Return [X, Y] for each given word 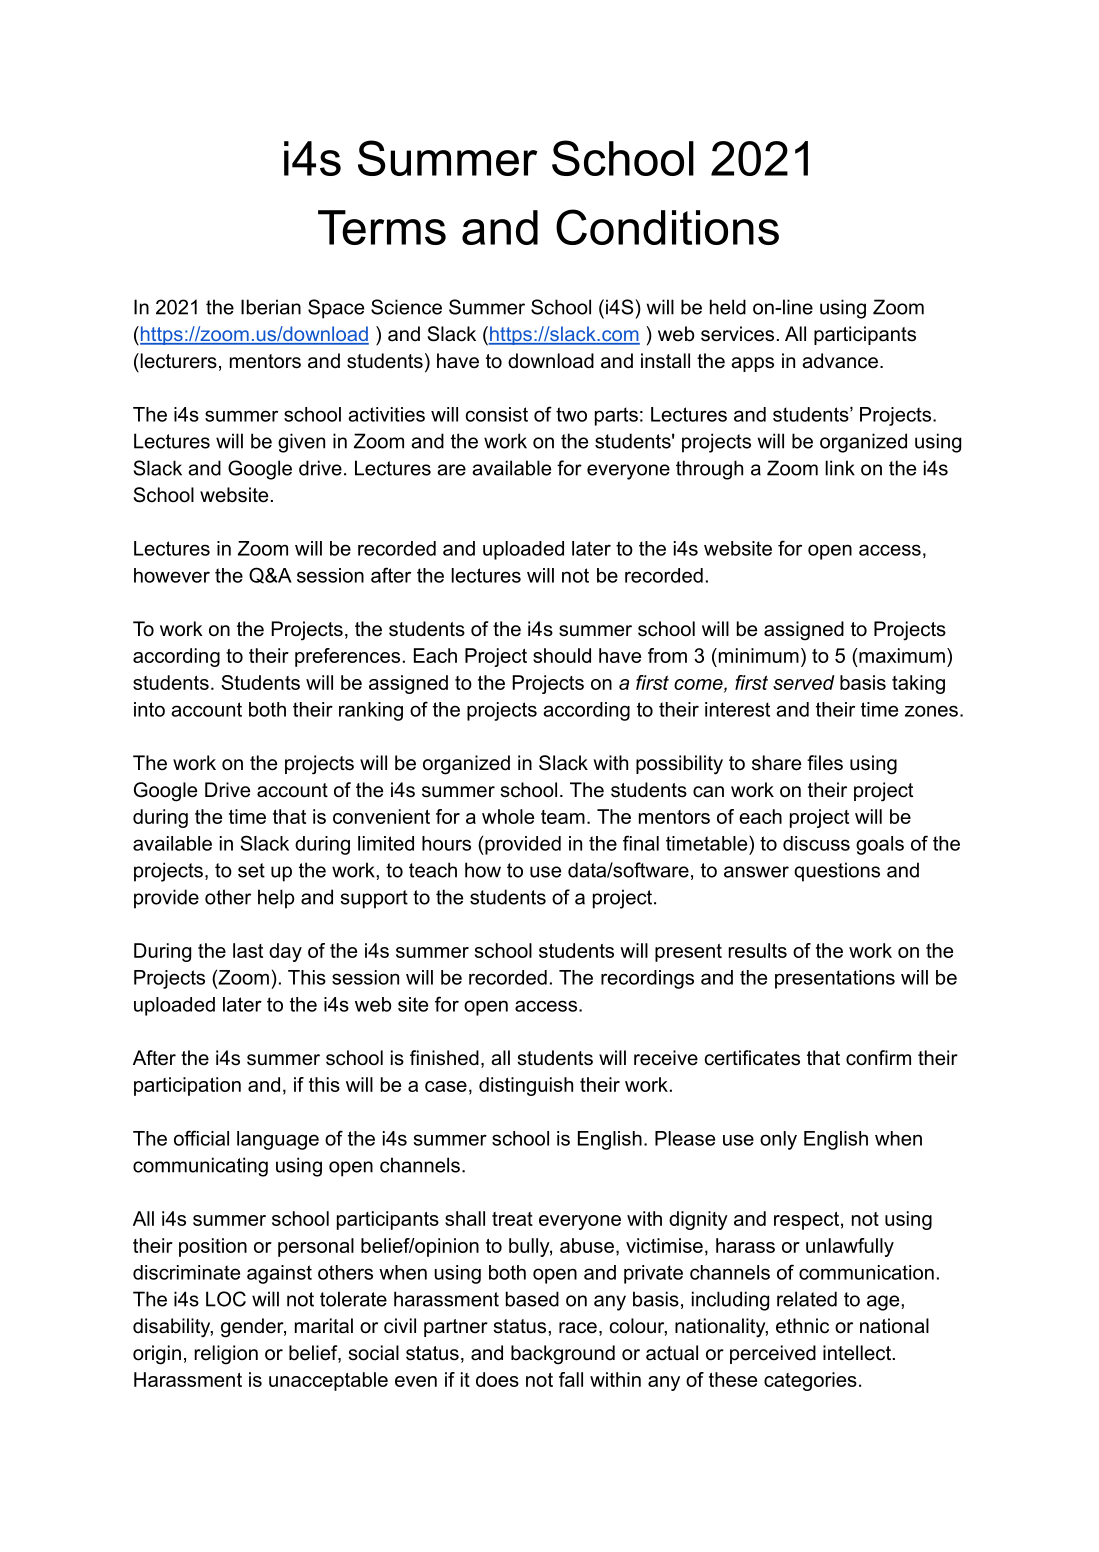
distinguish [526, 1086]
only [778, 1140]
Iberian [271, 307]
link [840, 468]
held [728, 307]
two [571, 414]
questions [837, 872]
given [301, 443]
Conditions [667, 227]
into [149, 709]
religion [226, 1355]
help [276, 899]
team [563, 817]
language [278, 1140]
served [804, 682]
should [562, 655]
